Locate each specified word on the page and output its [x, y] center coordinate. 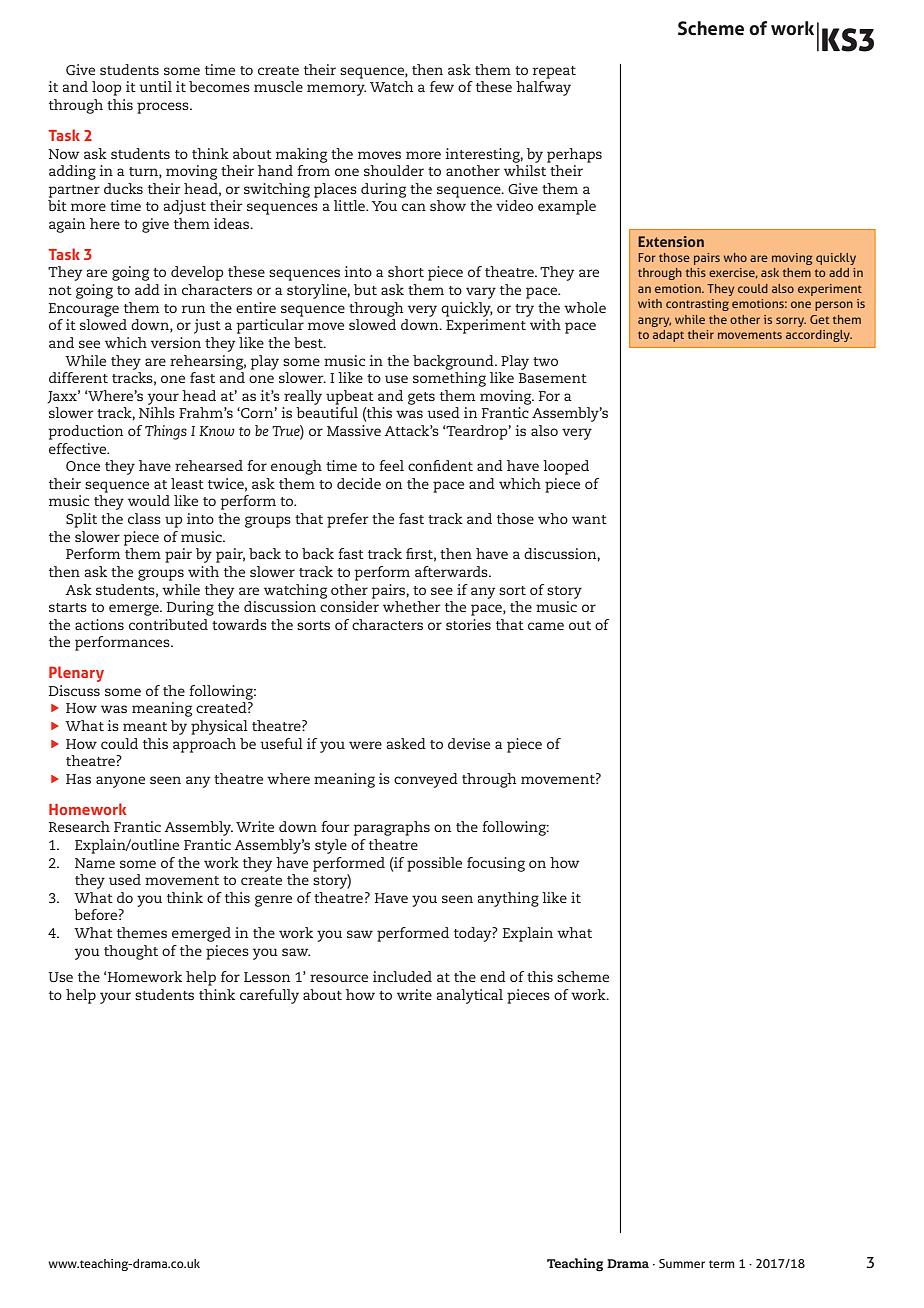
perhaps [574, 155]
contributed [168, 624]
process [164, 108]
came [546, 626]
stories [468, 624]
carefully [269, 996]
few [442, 86]
